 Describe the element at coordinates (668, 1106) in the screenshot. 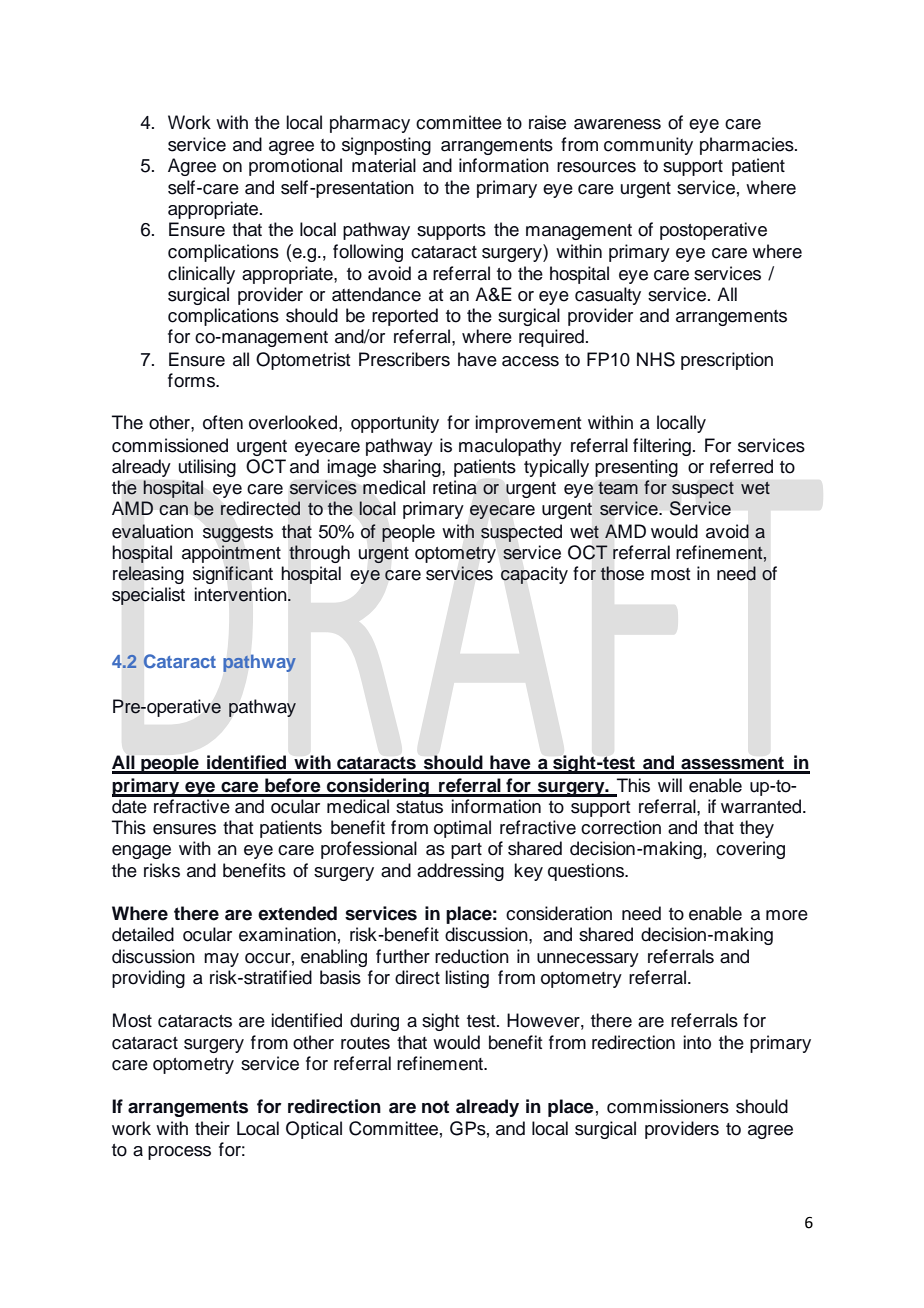

I see `commissioners` at that location.
